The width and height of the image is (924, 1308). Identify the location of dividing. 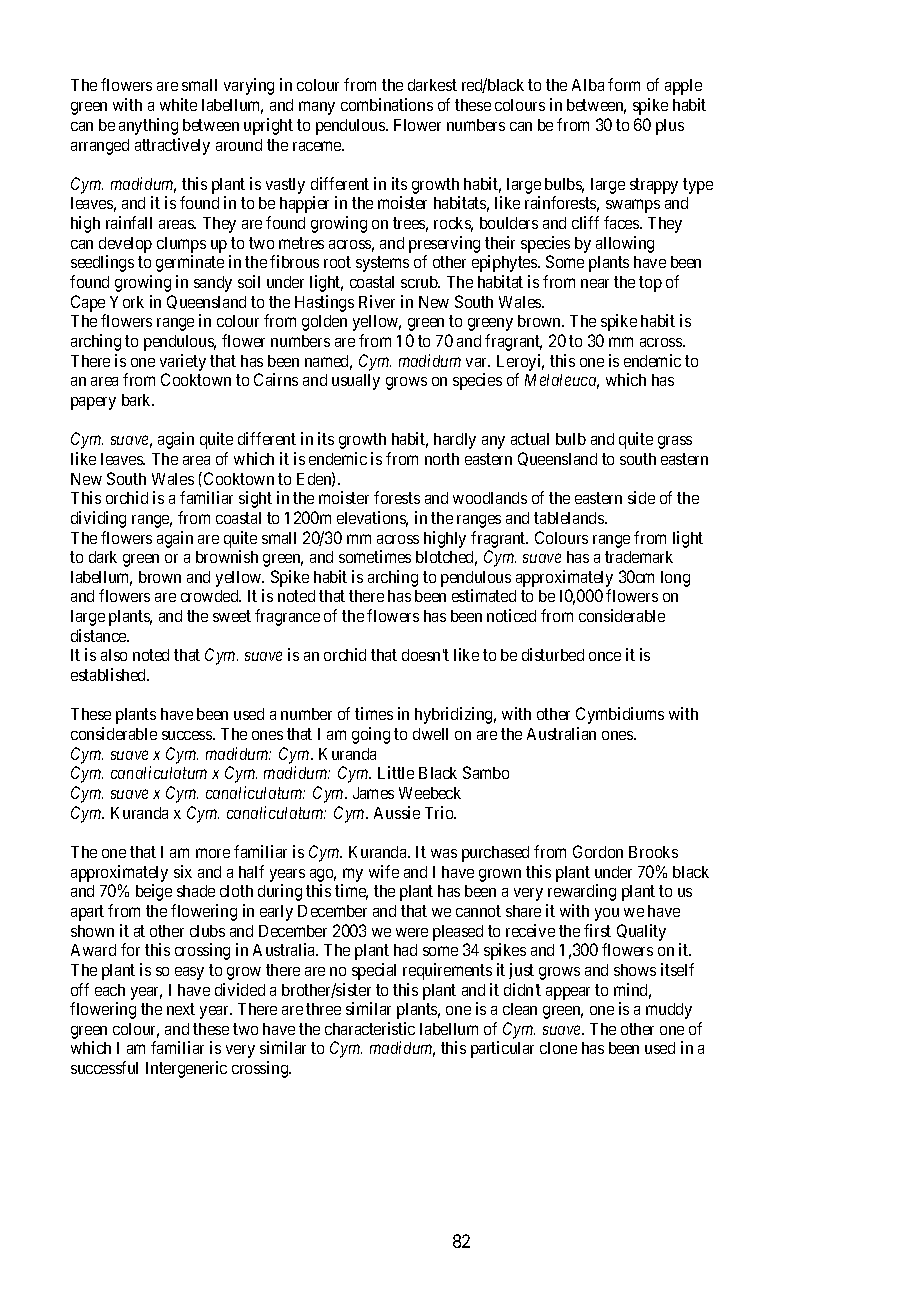
(98, 519).
